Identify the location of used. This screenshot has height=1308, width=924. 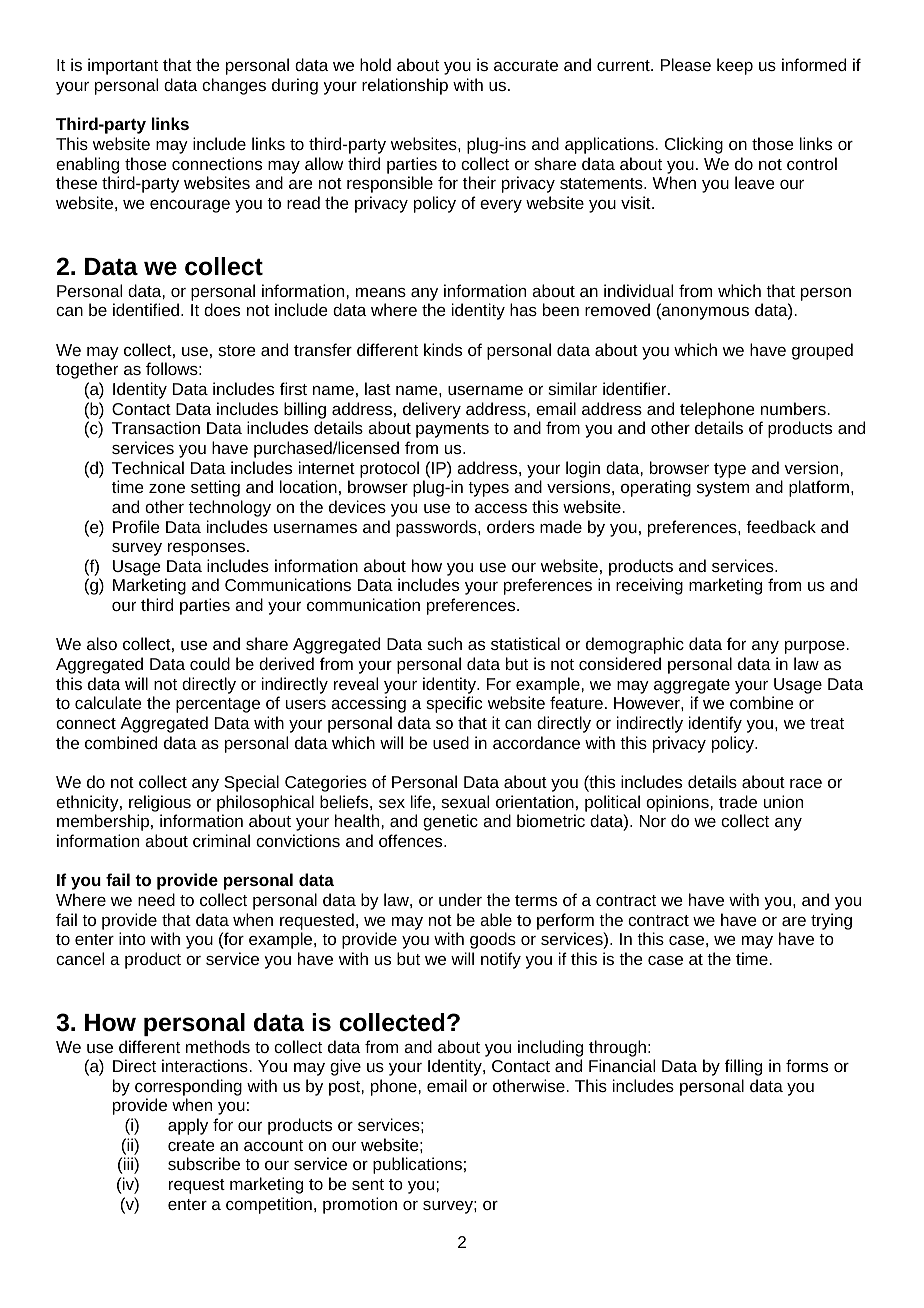
(451, 742).
